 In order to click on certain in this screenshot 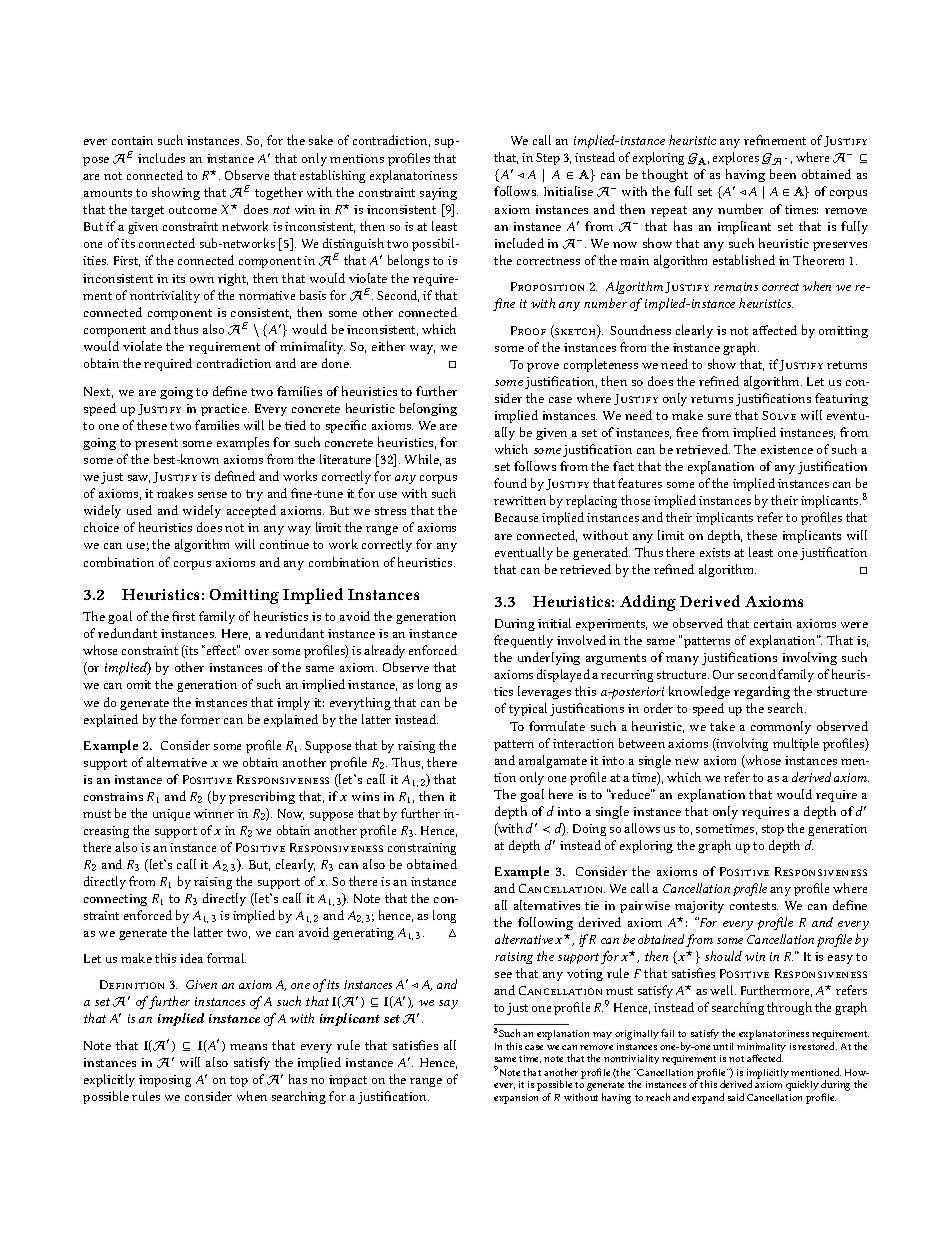, I will do `click(773, 623)`.
